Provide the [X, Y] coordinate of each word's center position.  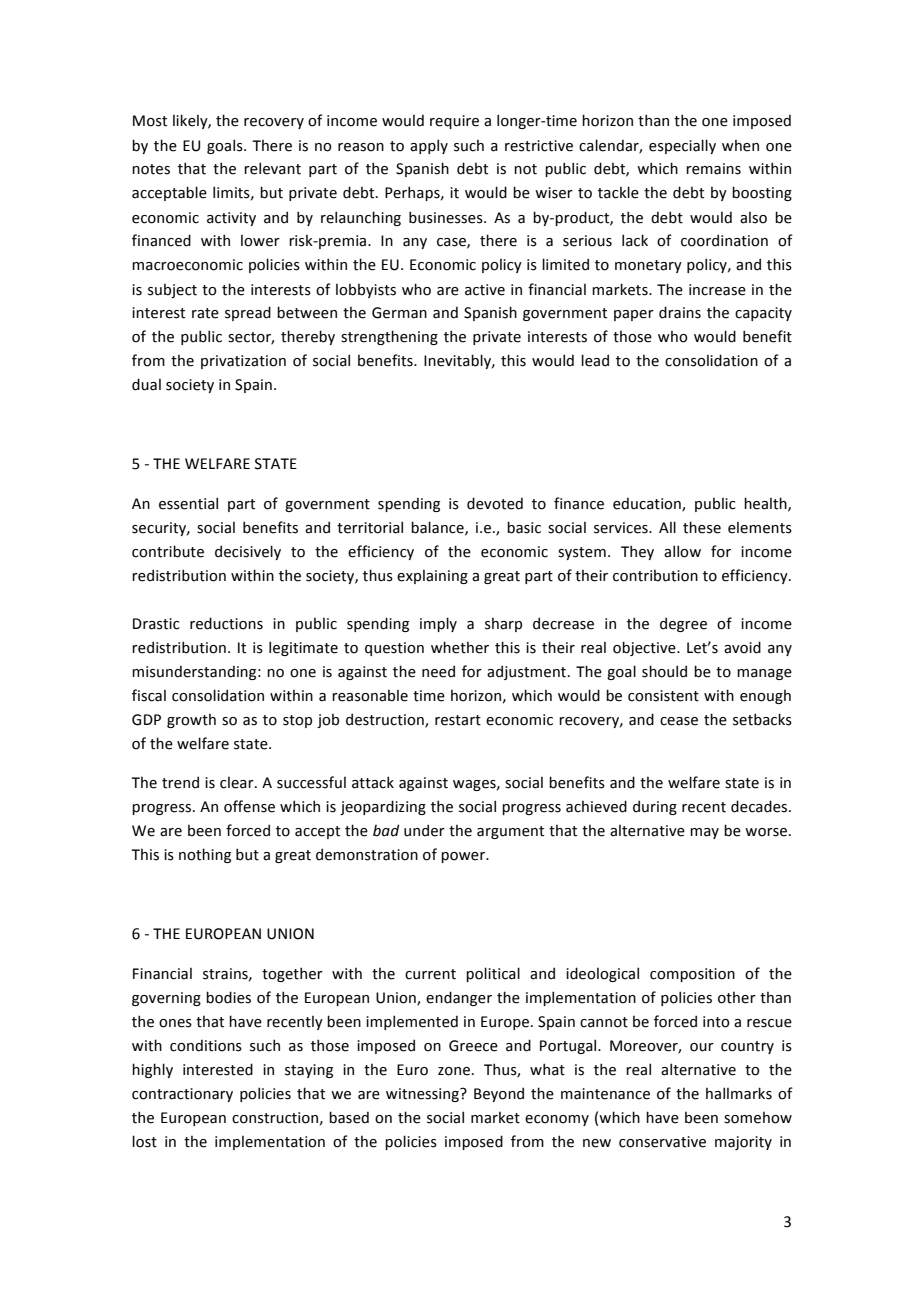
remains [713, 169]
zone [454, 1071]
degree [683, 624]
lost [144, 1141]
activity [231, 219]
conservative [662, 1142]
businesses [447, 217]
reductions [226, 623]
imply [438, 624]
